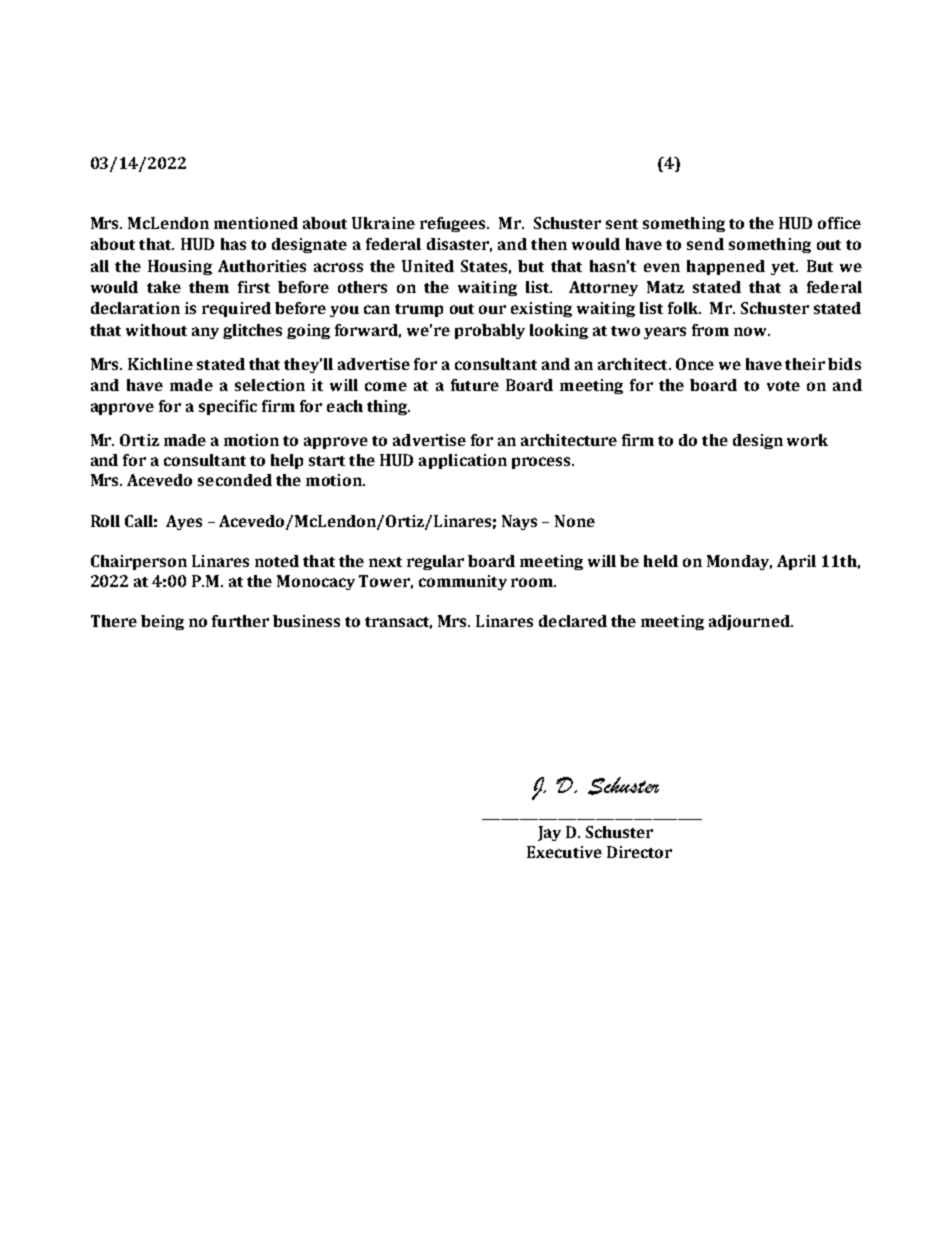 The width and height of the screenshot is (952, 1233). Describe the element at coordinates (184, 522) in the screenshot. I see `Ayes` at that location.
